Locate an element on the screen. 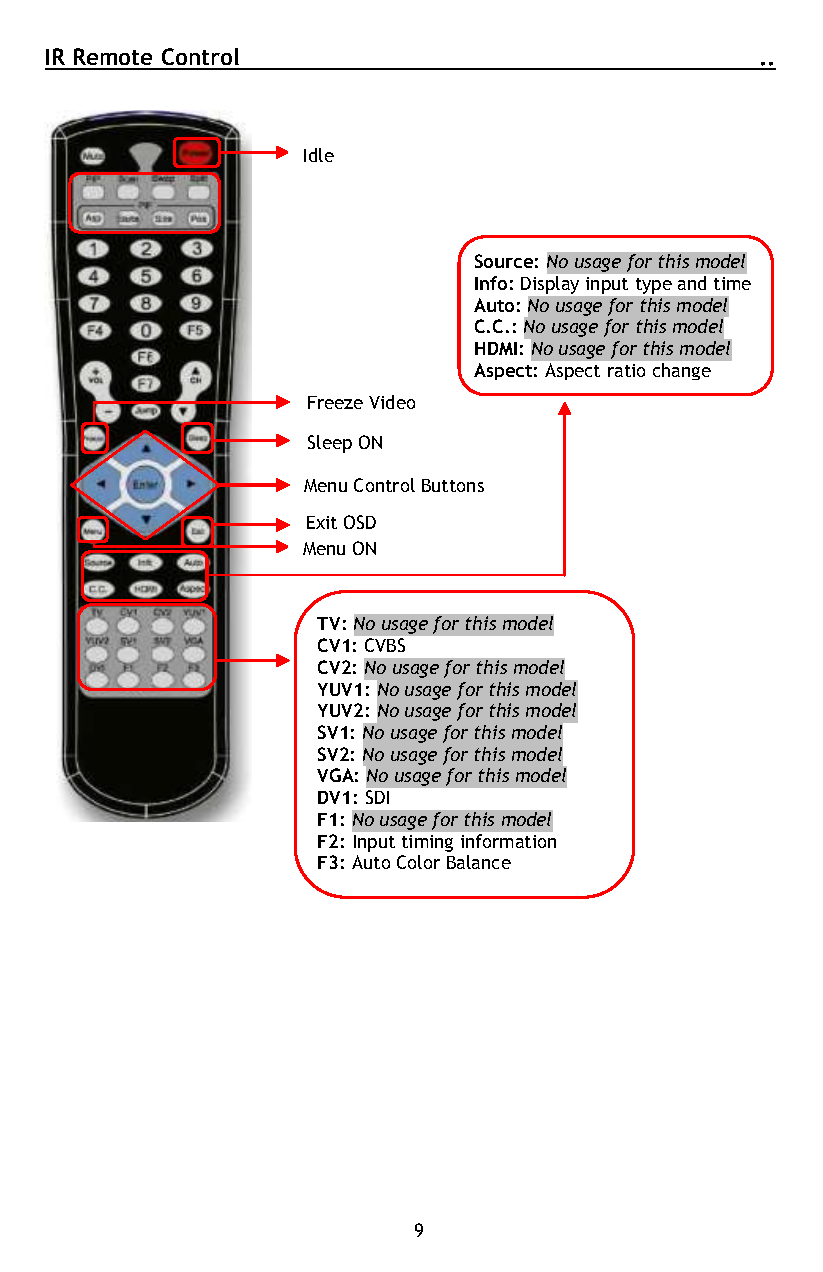  HDMI is located at coordinates (496, 348).
